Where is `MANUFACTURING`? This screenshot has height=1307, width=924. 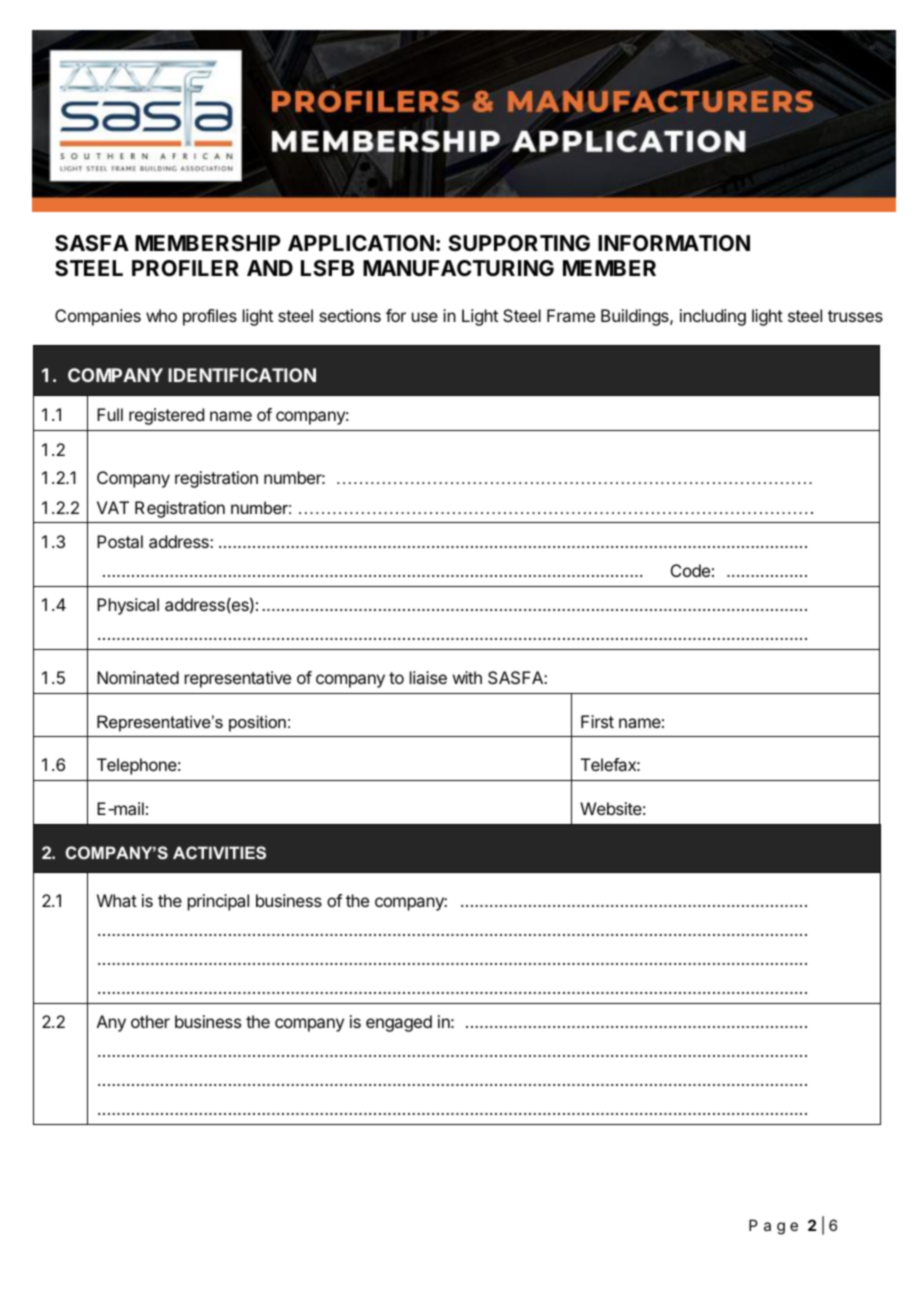
MANUFACTURING is located at coordinates (458, 268).
